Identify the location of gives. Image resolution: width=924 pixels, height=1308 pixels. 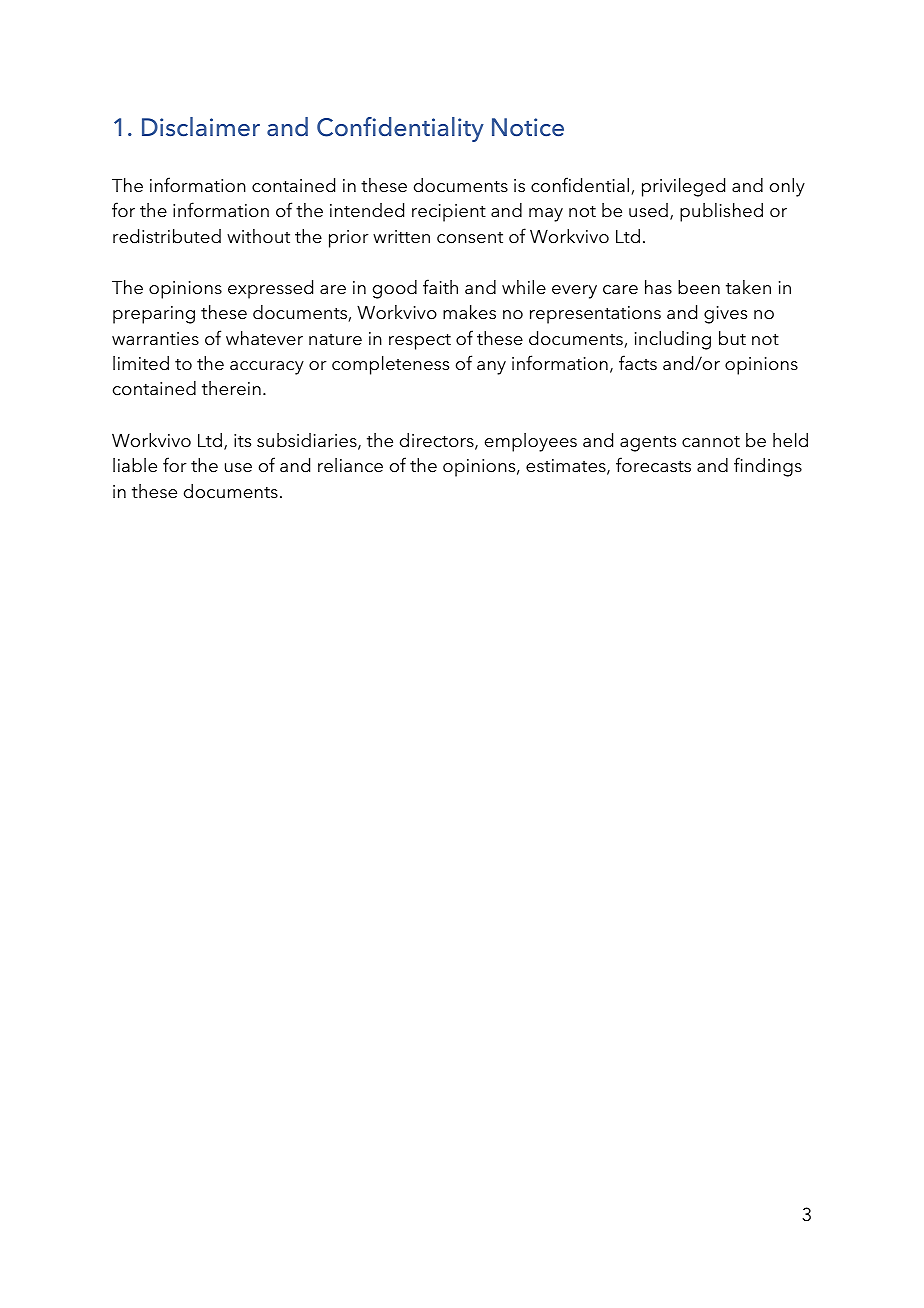
(725, 315).
